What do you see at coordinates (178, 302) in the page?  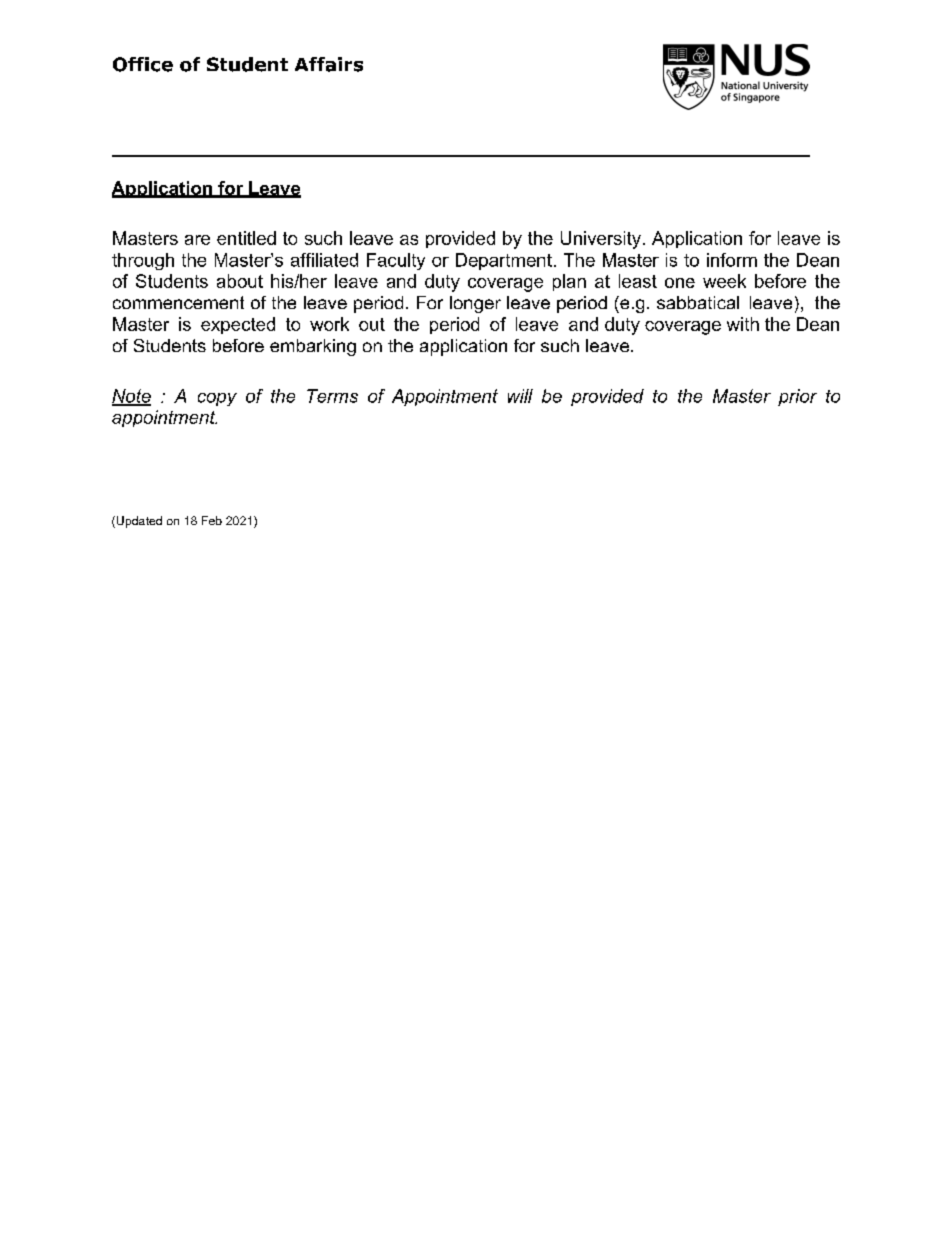 I see `commencement` at bounding box center [178, 302].
